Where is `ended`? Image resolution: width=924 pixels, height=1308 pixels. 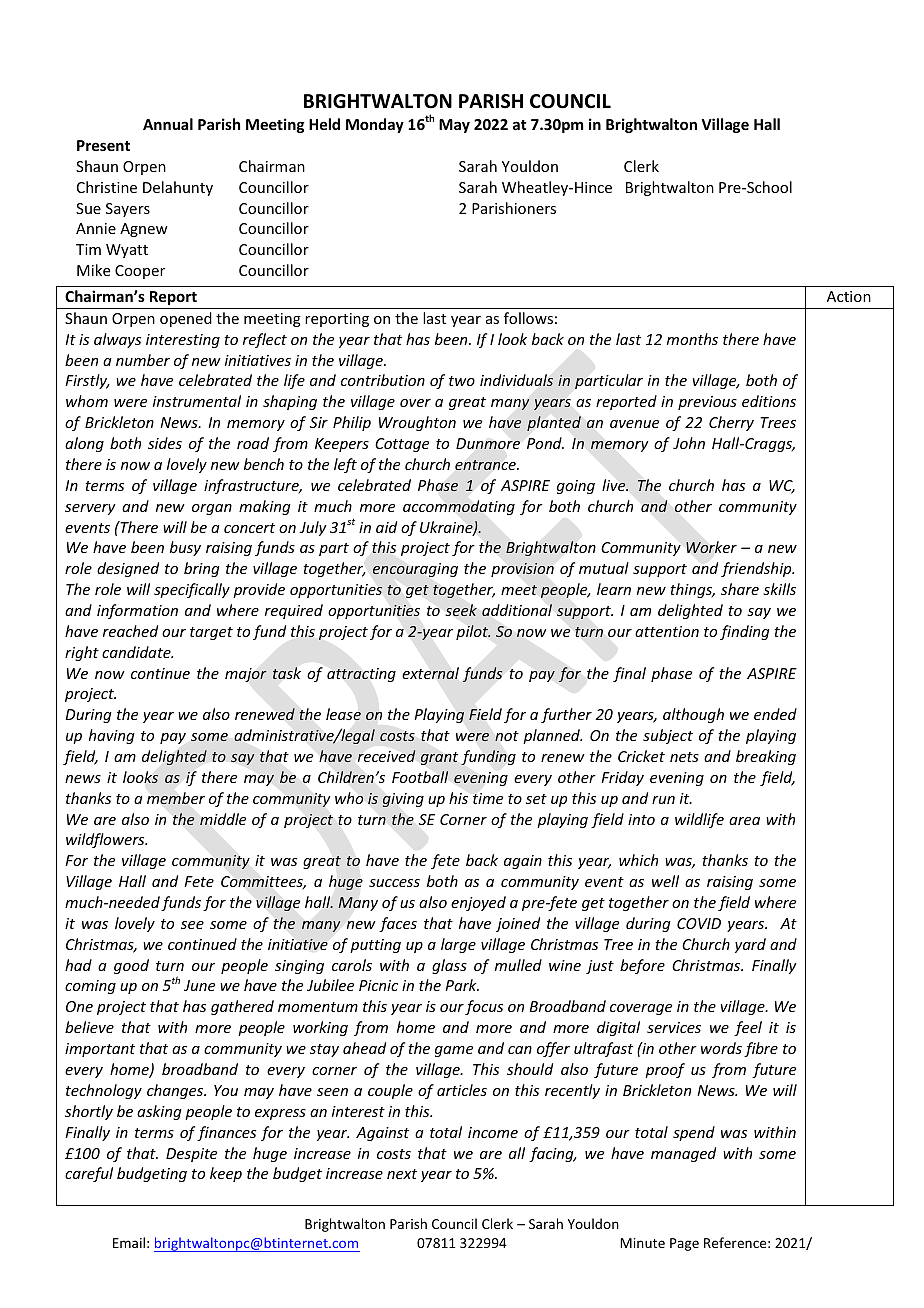 ended is located at coordinates (775, 714).
